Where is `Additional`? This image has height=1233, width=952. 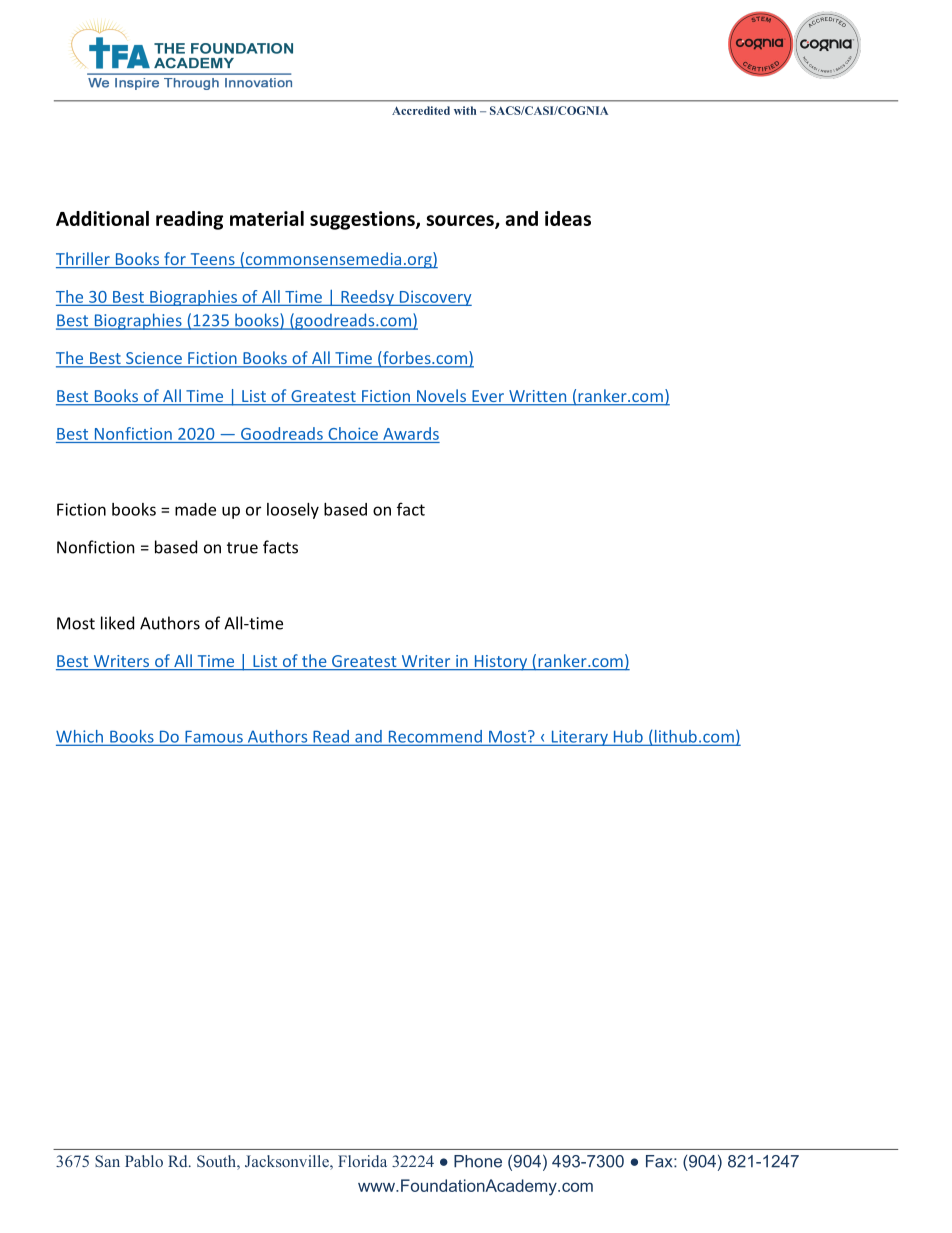
Additional is located at coordinates (102, 218).
